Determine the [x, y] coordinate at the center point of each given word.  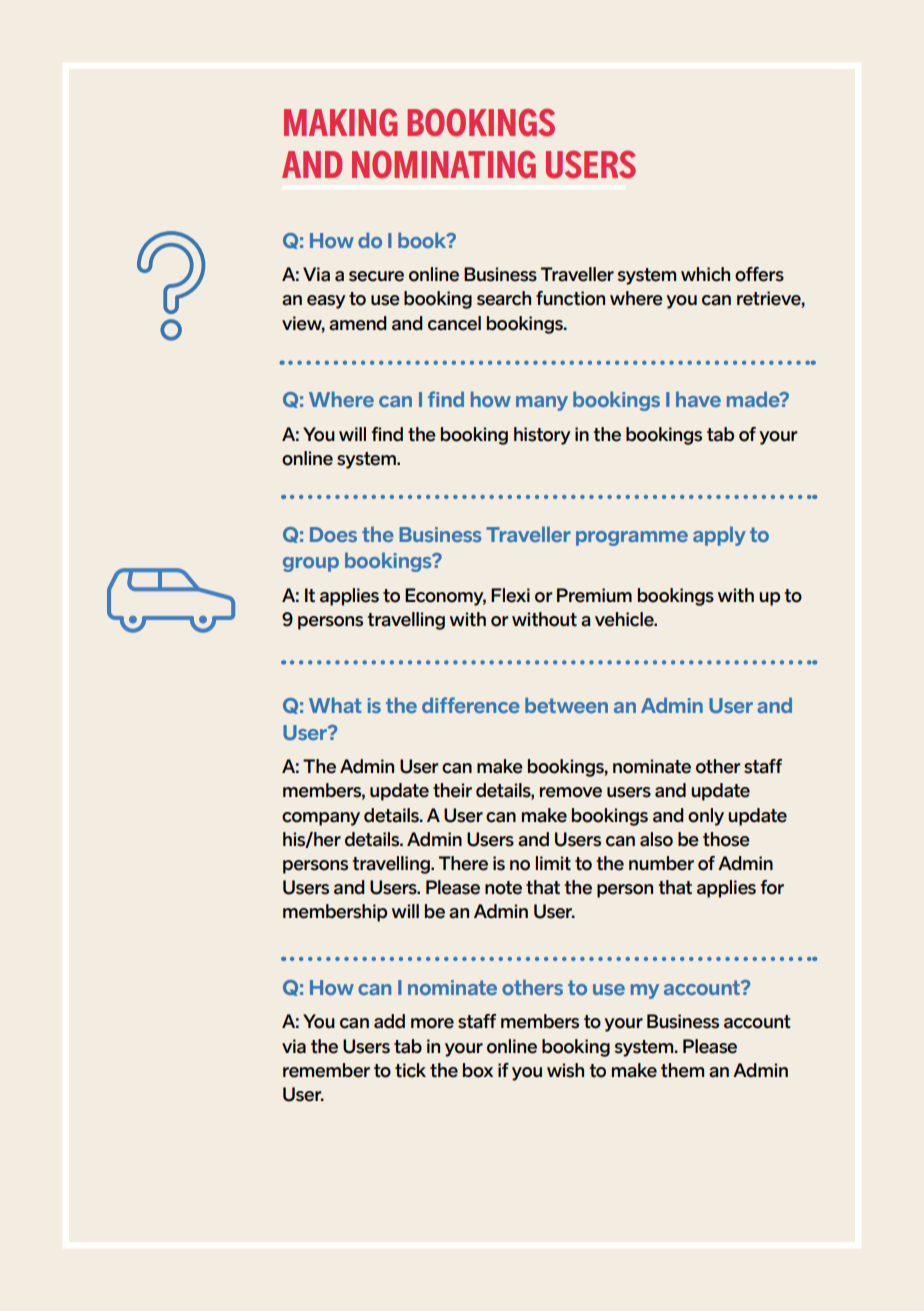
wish [565, 1070]
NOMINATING [444, 165]
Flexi [510, 595]
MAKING [340, 123]
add [389, 1021]
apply [719, 536]
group [311, 564]
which [705, 274]
